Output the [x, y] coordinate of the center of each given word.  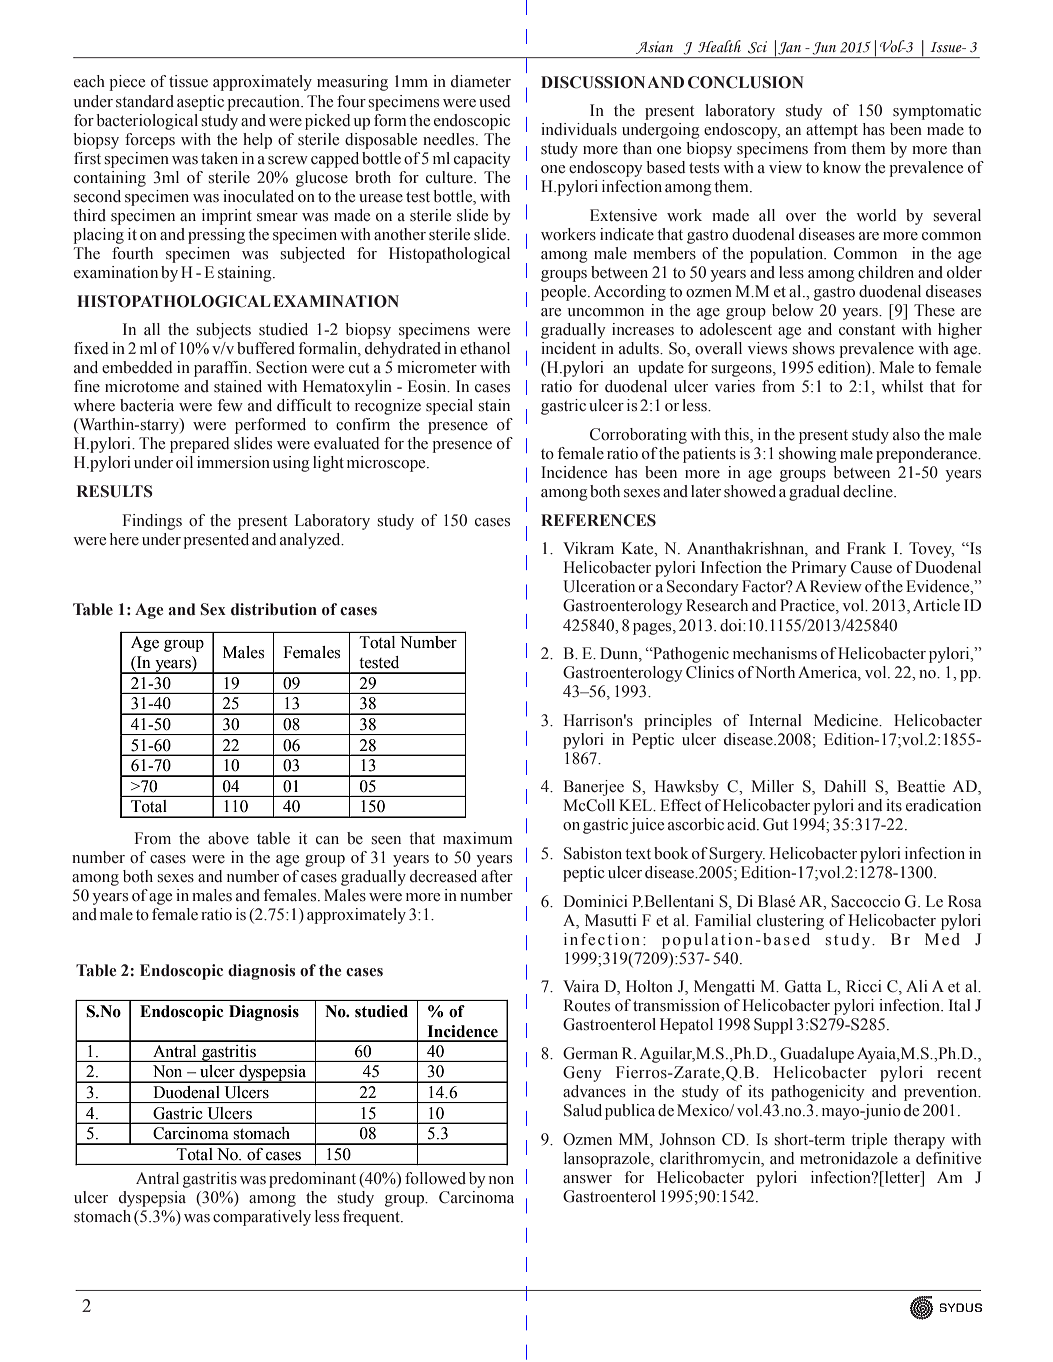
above [228, 838]
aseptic [200, 103]
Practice [808, 606]
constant [867, 330]
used [494, 101]
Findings [152, 522]
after [497, 876]
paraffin [222, 369]
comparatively [262, 1218]
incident [568, 348]
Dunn [620, 654]
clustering [790, 922]
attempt [832, 132]
